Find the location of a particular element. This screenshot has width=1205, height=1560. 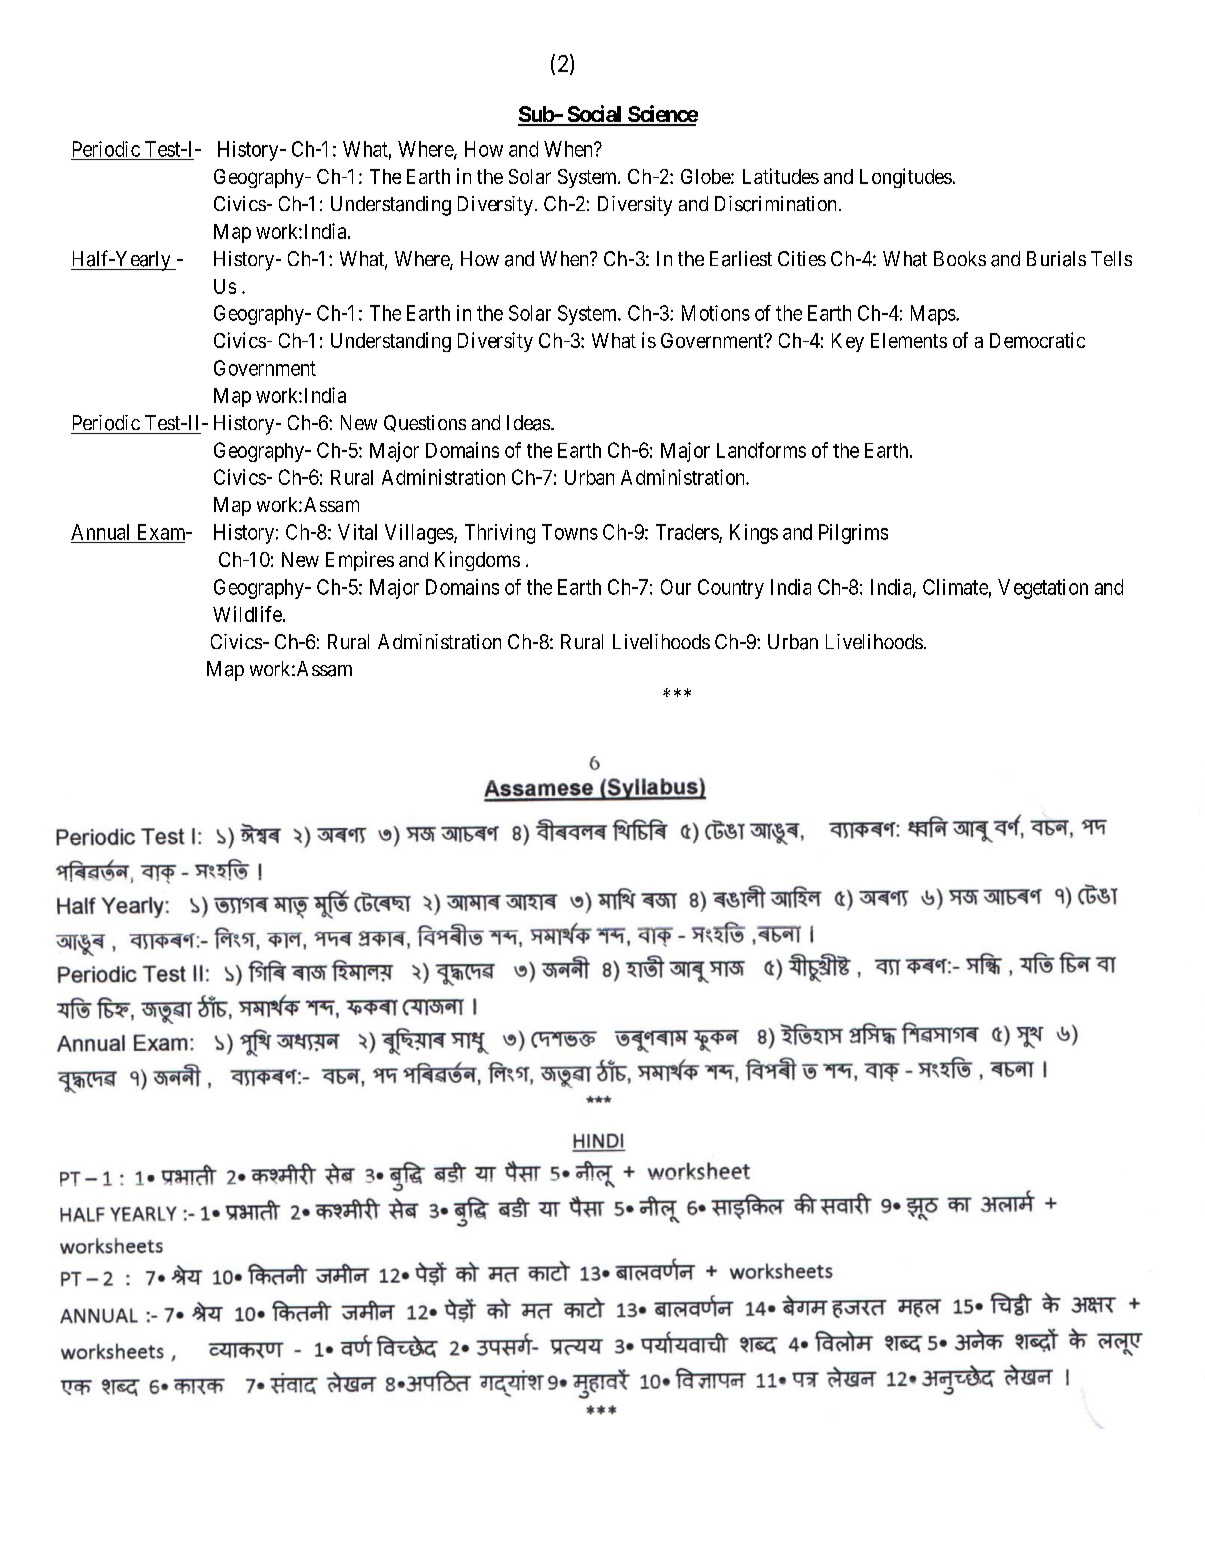

Longitudes is located at coordinates (906, 178).
